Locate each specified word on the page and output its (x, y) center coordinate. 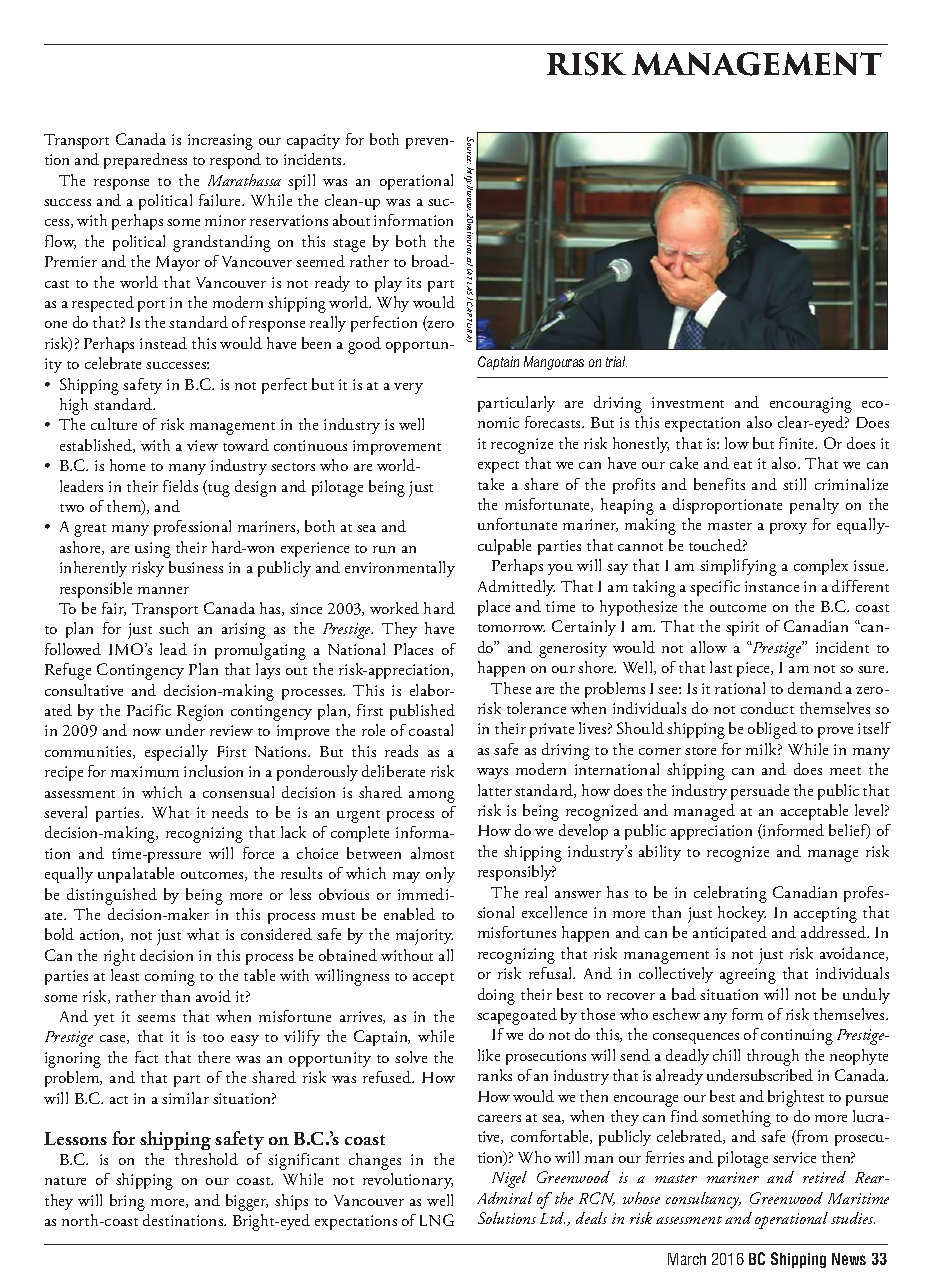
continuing (797, 1037)
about (351, 220)
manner (163, 590)
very (408, 388)
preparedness (145, 161)
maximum (145, 771)
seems (156, 1018)
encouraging (811, 405)
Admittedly (516, 588)
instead (163, 343)
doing (496, 996)
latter (495, 790)
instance (772, 586)
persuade (760, 792)
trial (616, 361)
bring (127, 1202)
